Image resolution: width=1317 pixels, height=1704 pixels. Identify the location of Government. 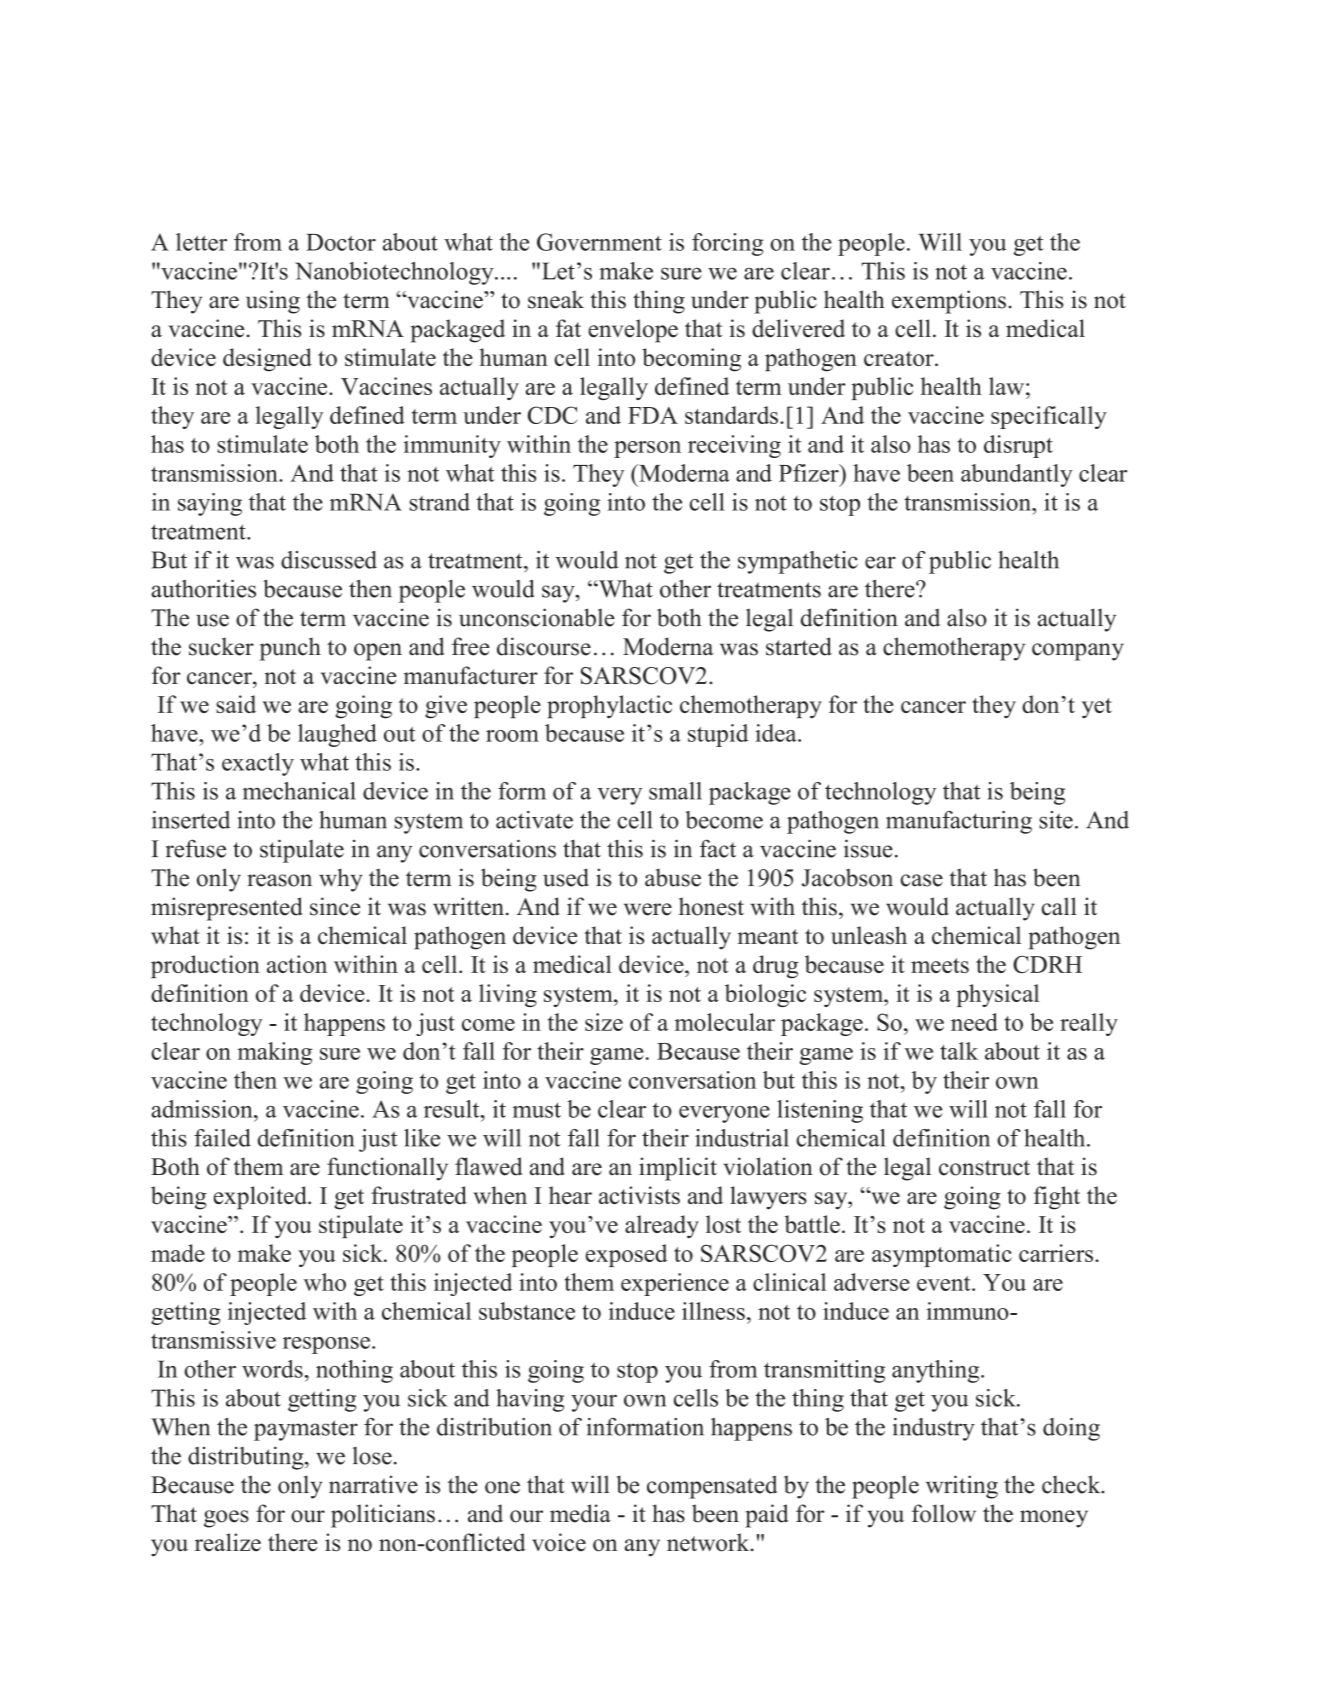
(599, 242).
